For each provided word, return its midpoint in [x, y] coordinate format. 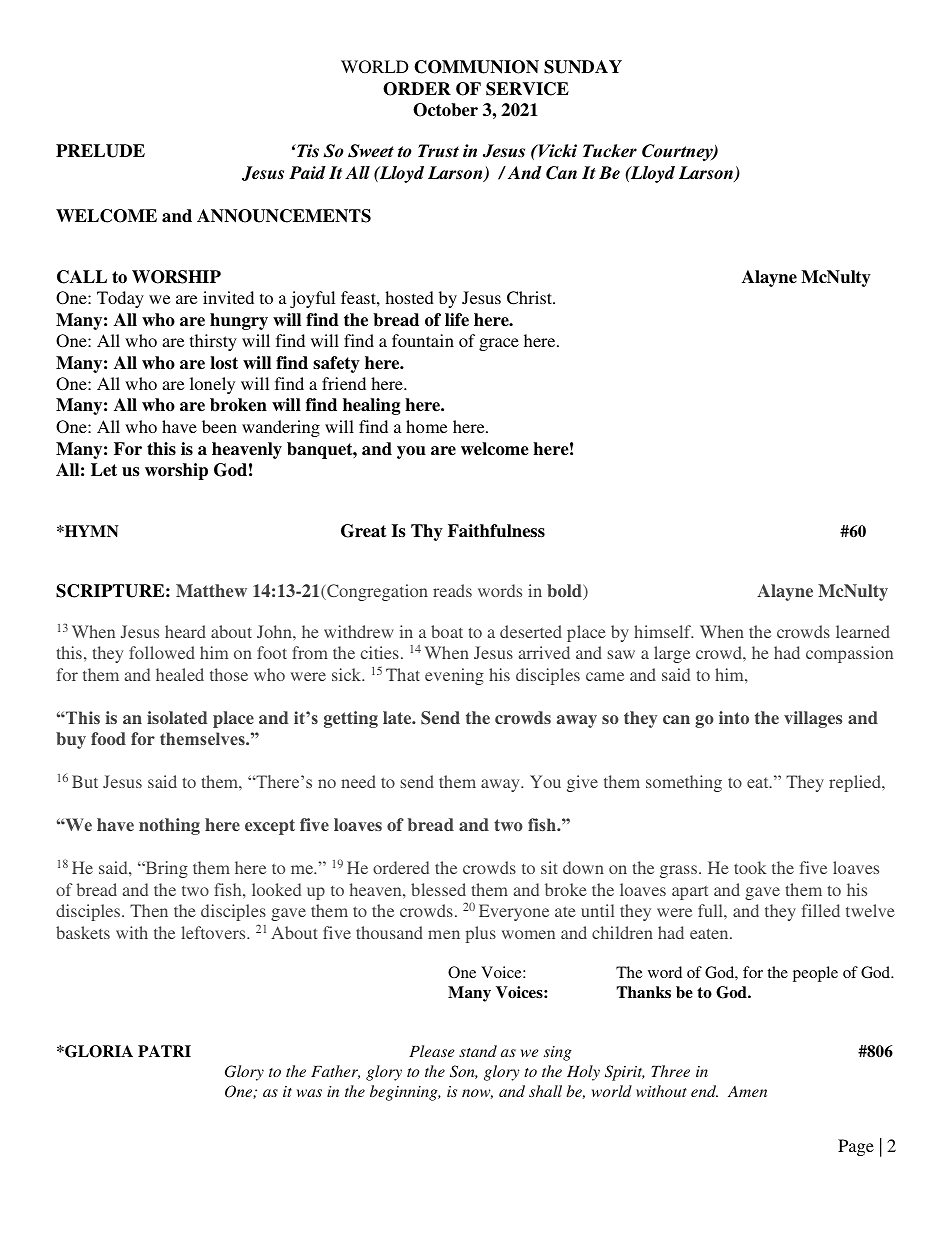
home [426, 426]
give [582, 783]
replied [856, 783]
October [445, 110]
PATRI [164, 1051]
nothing [169, 826]
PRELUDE [100, 151]
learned [863, 631]
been [219, 426]
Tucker [610, 151]
